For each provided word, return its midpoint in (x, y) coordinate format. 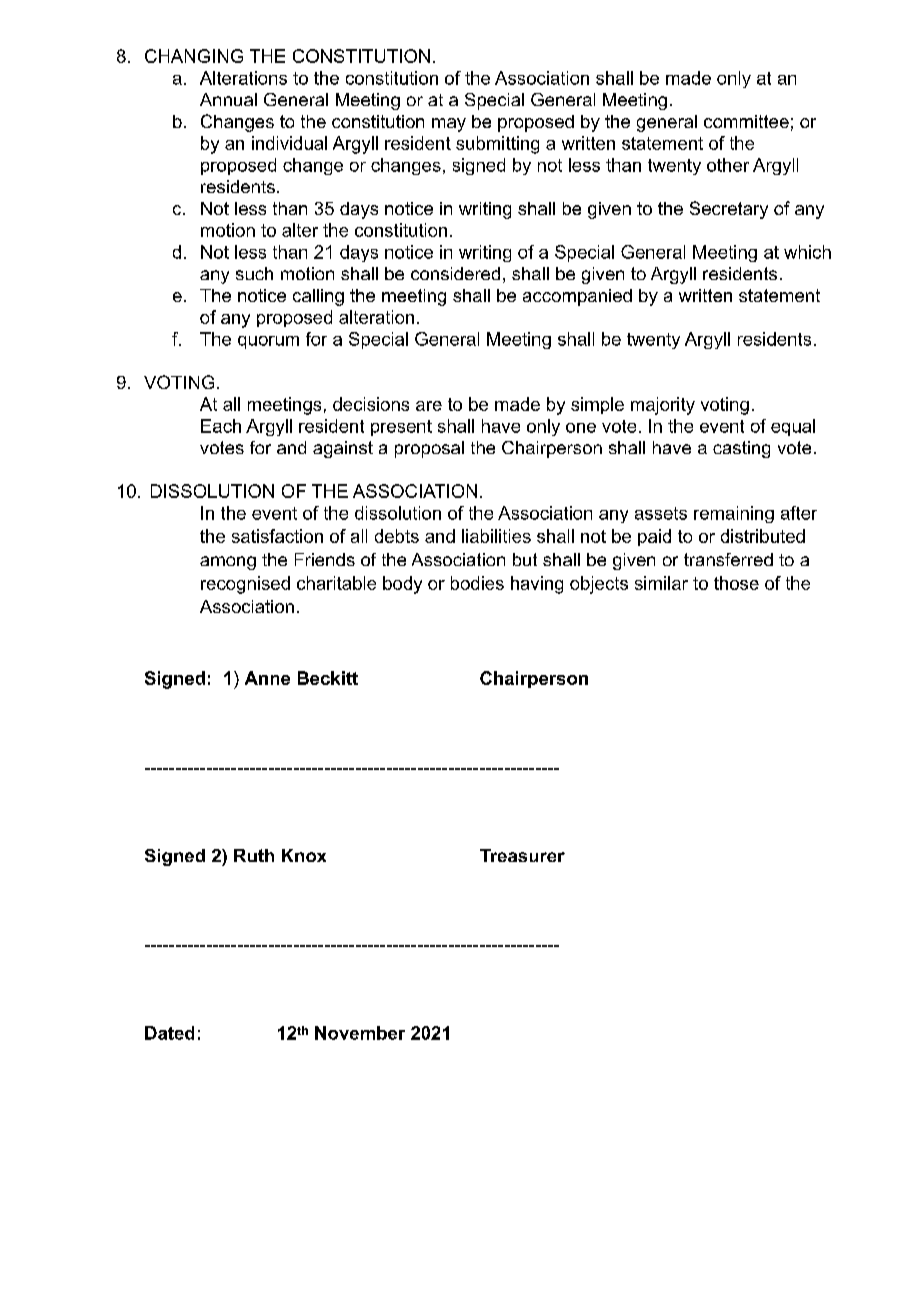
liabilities (496, 536)
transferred (728, 559)
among (228, 563)
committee (746, 121)
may (449, 125)
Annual (228, 99)
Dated (169, 1033)
